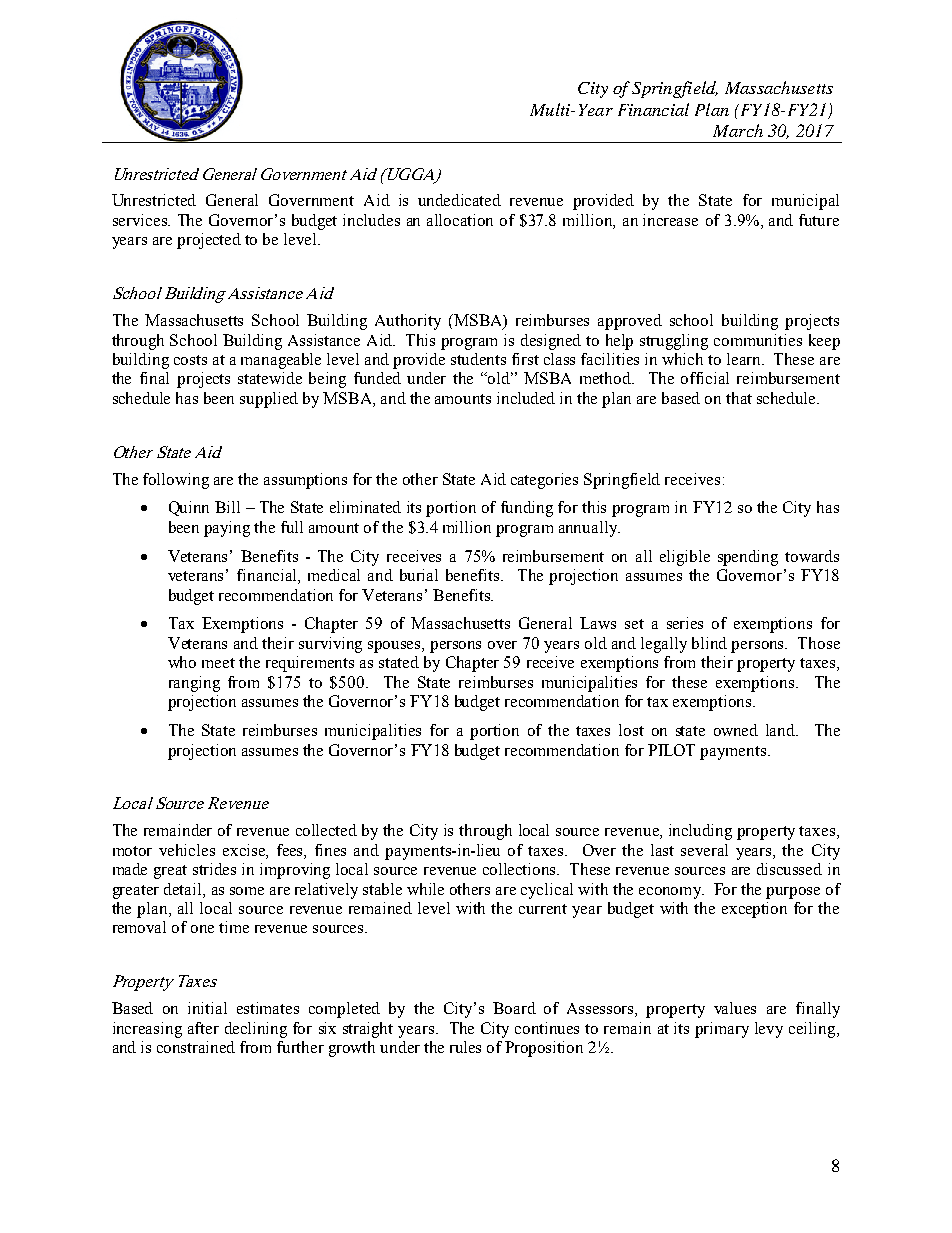 The image size is (952, 1233). Describe the element at coordinates (460, 220) in the screenshot. I see `allocation` at that location.
